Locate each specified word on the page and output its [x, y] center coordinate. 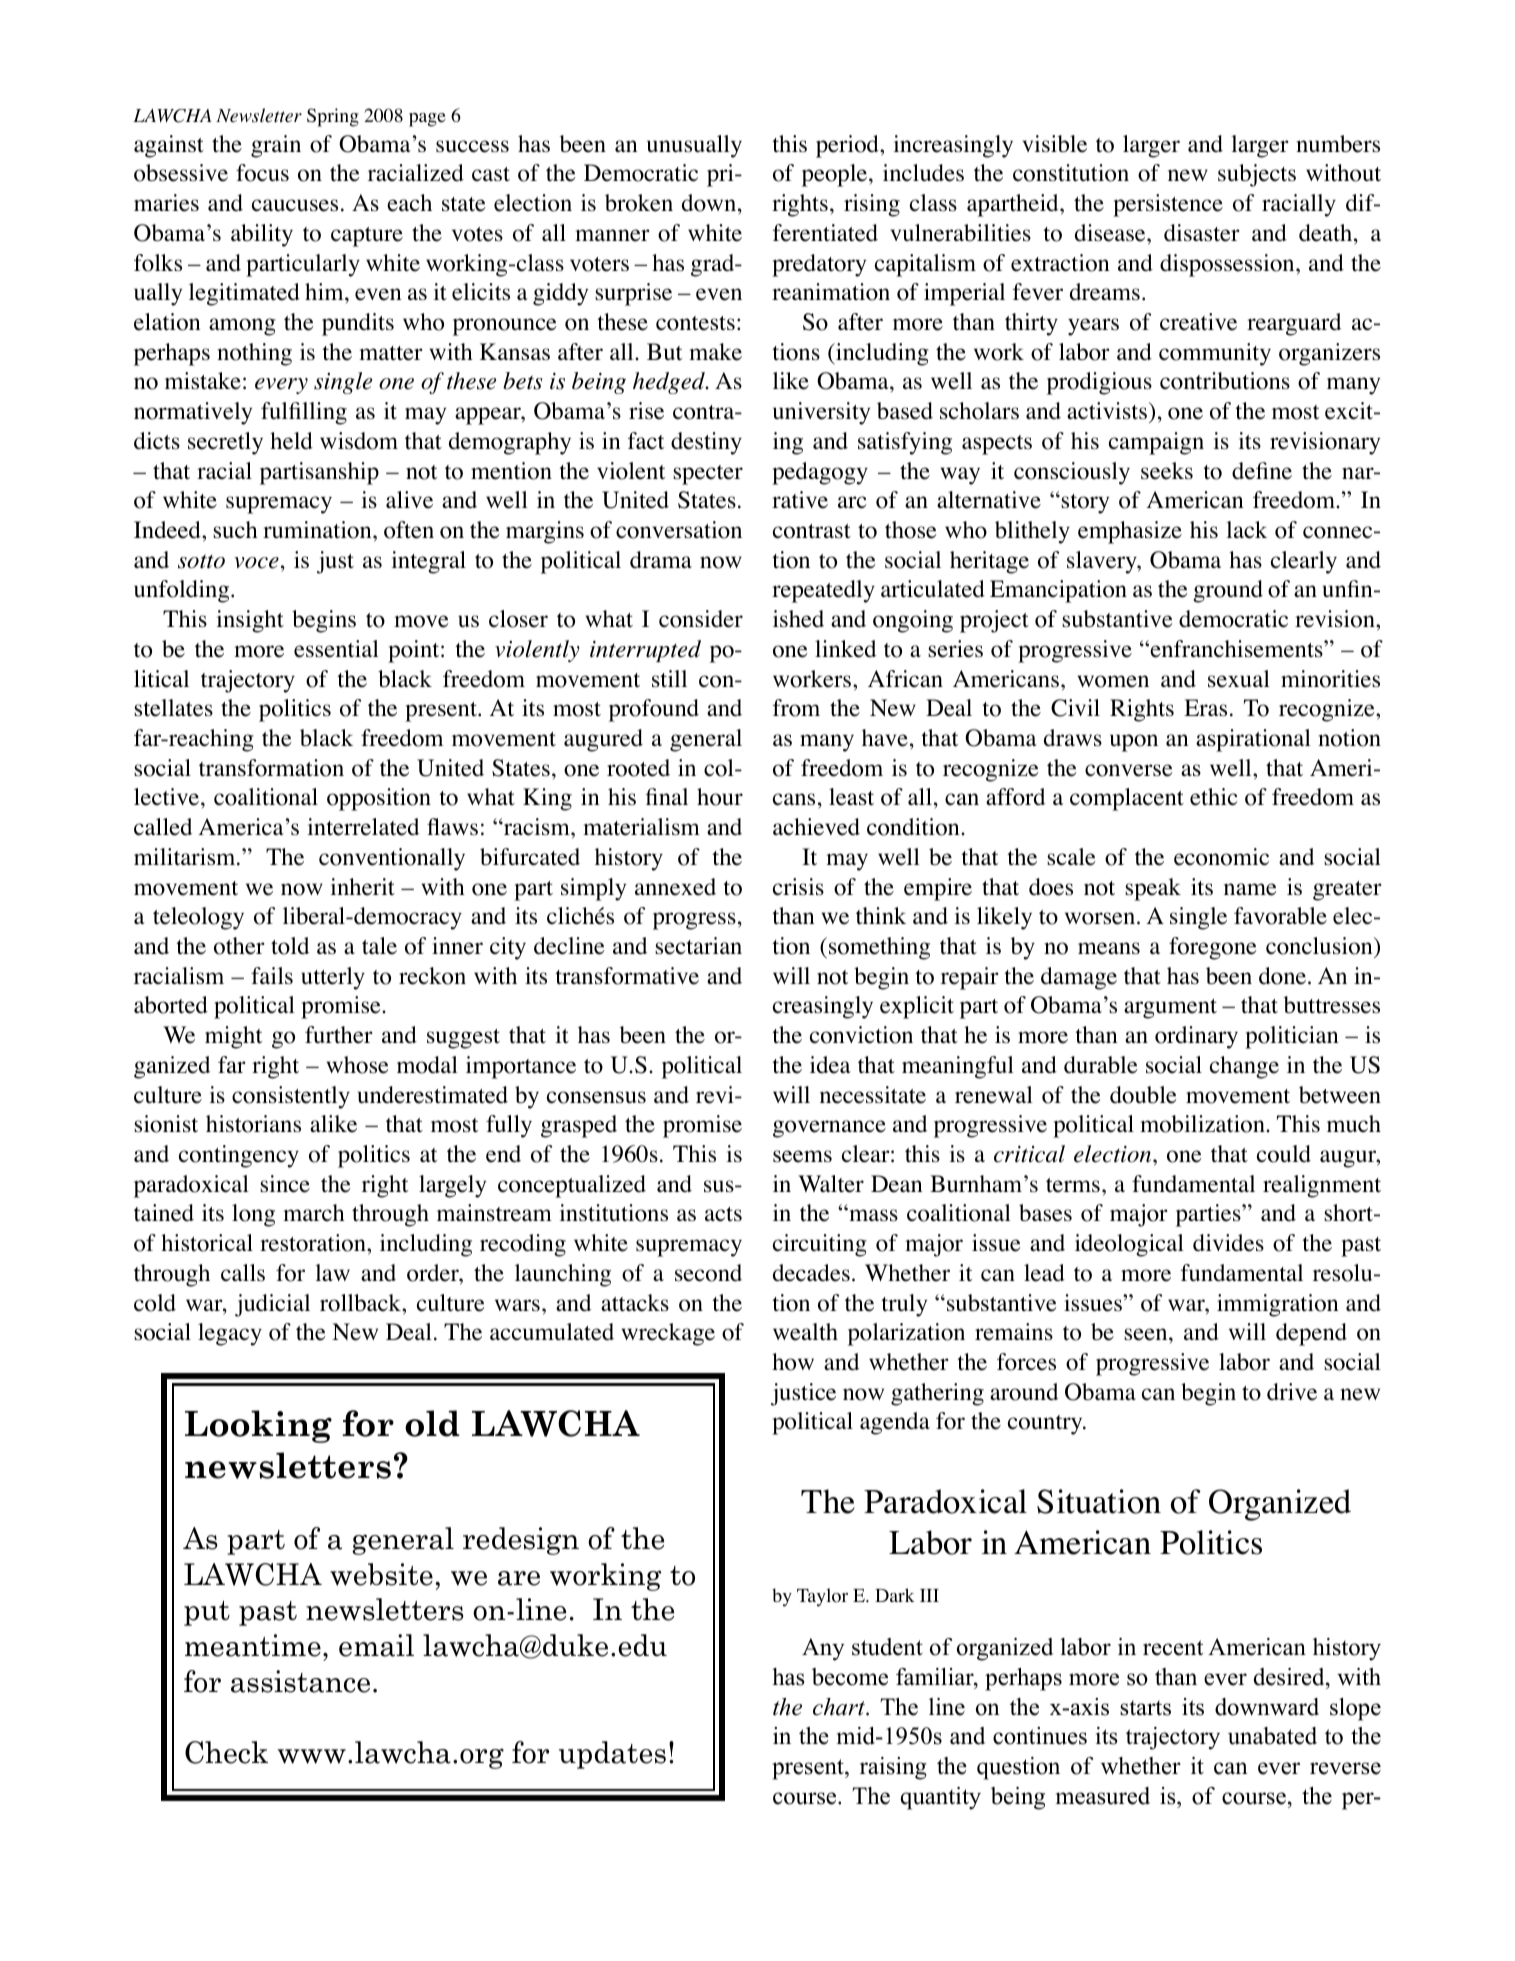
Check [226, 1752]
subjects [1257, 175]
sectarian [698, 946]
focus [262, 173]
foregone [1213, 948]
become [850, 1677]
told [290, 946]
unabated [1272, 1736]
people [836, 175]
